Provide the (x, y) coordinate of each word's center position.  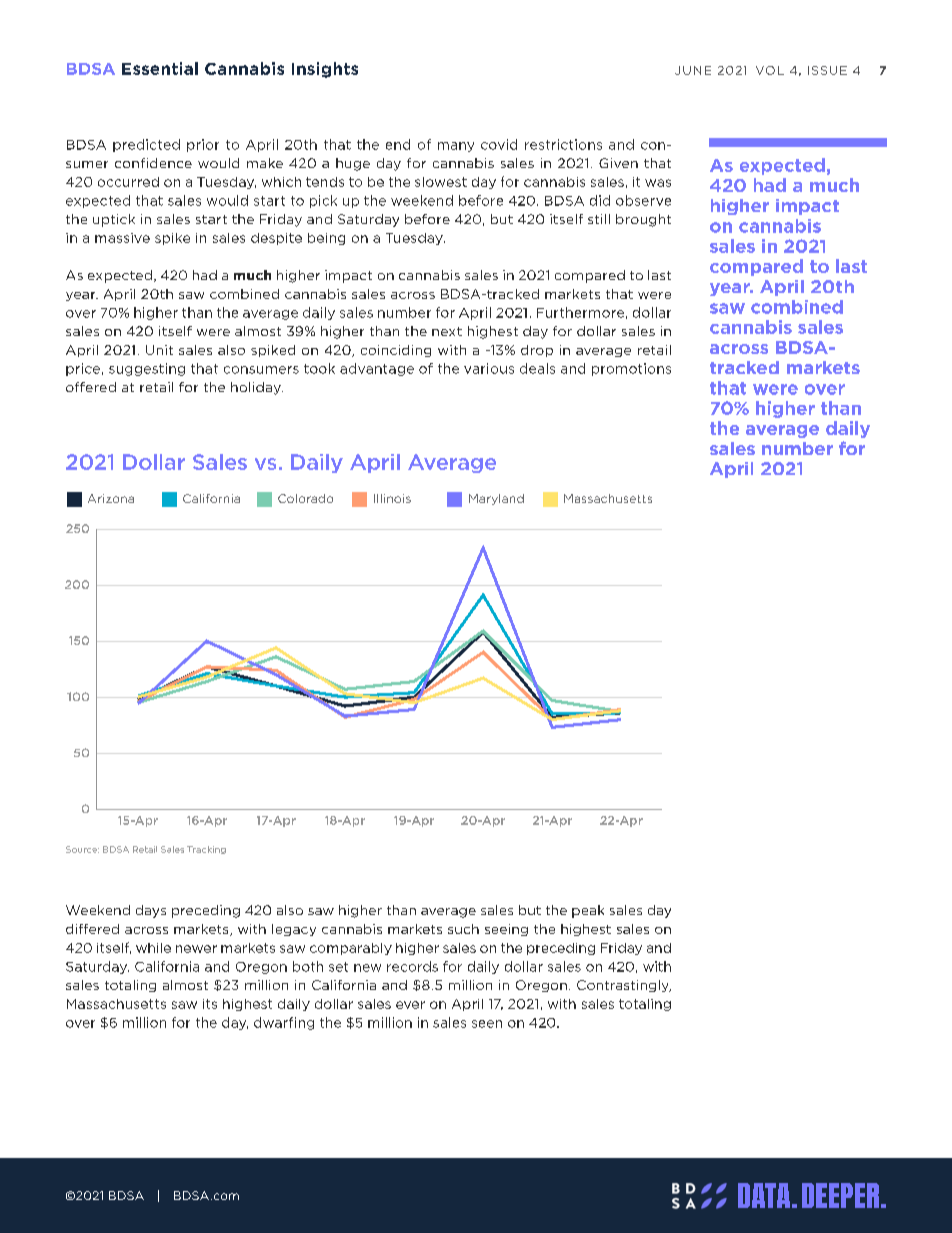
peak (588, 911)
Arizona (111, 498)
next (447, 331)
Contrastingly (624, 986)
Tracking (206, 850)
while (153, 948)
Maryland (496, 499)
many (456, 147)
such (463, 929)
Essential (160, 68)
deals (537, 368)
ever (410, 1005)
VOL (770, 70)
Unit (159, 350)
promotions (631, 369)
